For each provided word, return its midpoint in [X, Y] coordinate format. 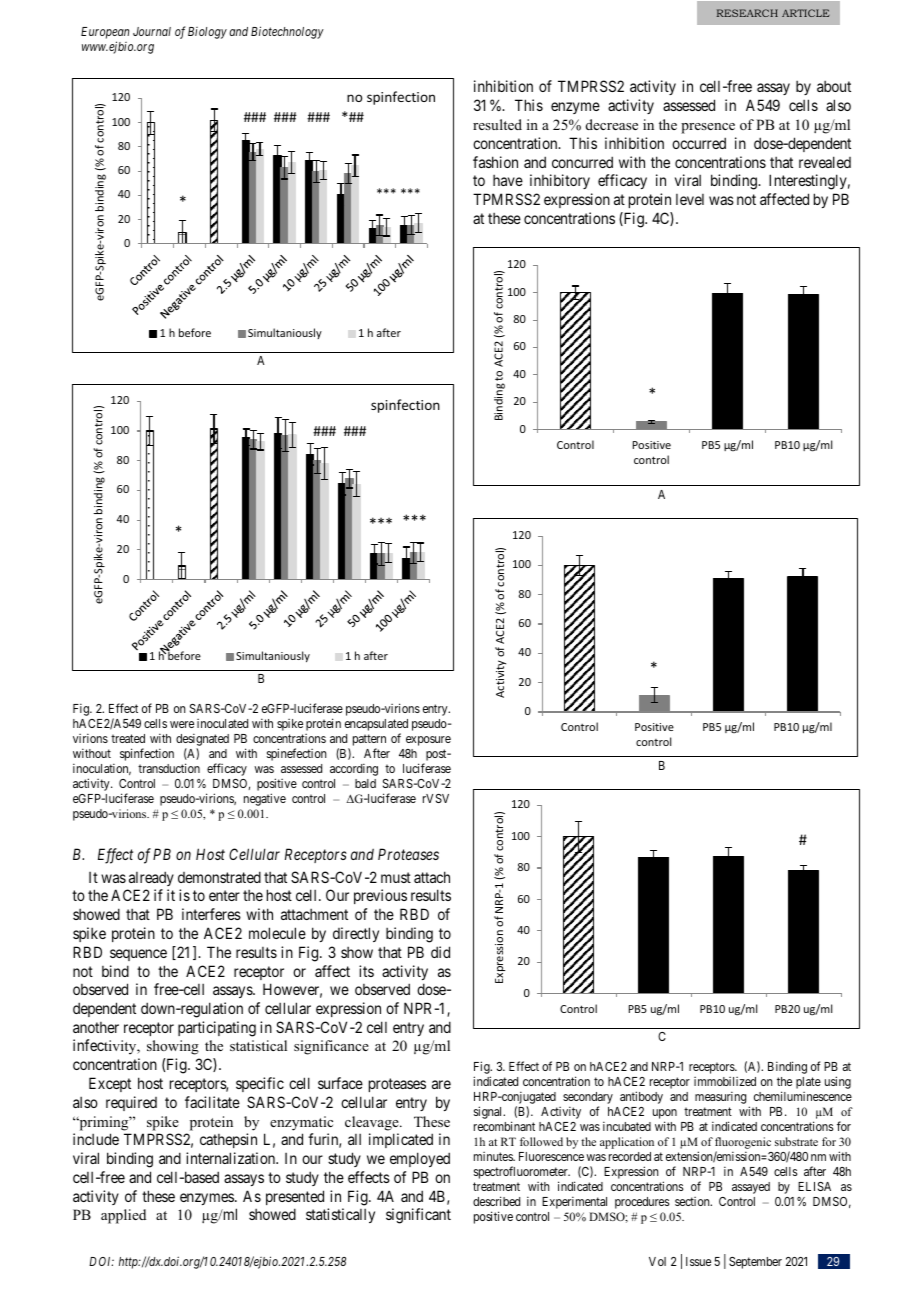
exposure [428, 741]
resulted [497, 124]
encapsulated [376, 725]
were [182, 724]
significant [418, 1216]
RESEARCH [747, 13]
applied [123, 1216]
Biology [207, 33]
